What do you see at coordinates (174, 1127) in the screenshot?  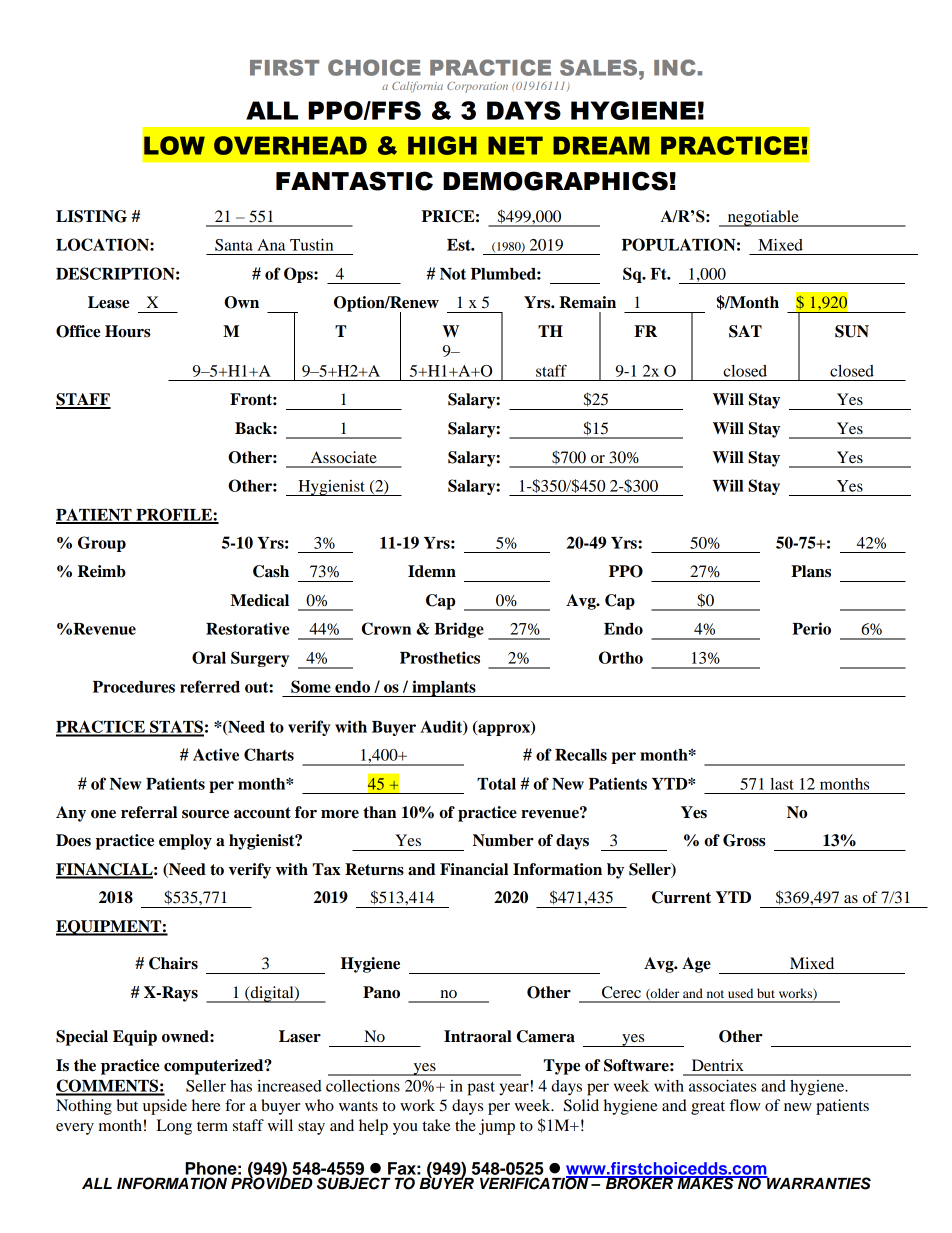 I see `Long` at bounding box center [174, 1127].
